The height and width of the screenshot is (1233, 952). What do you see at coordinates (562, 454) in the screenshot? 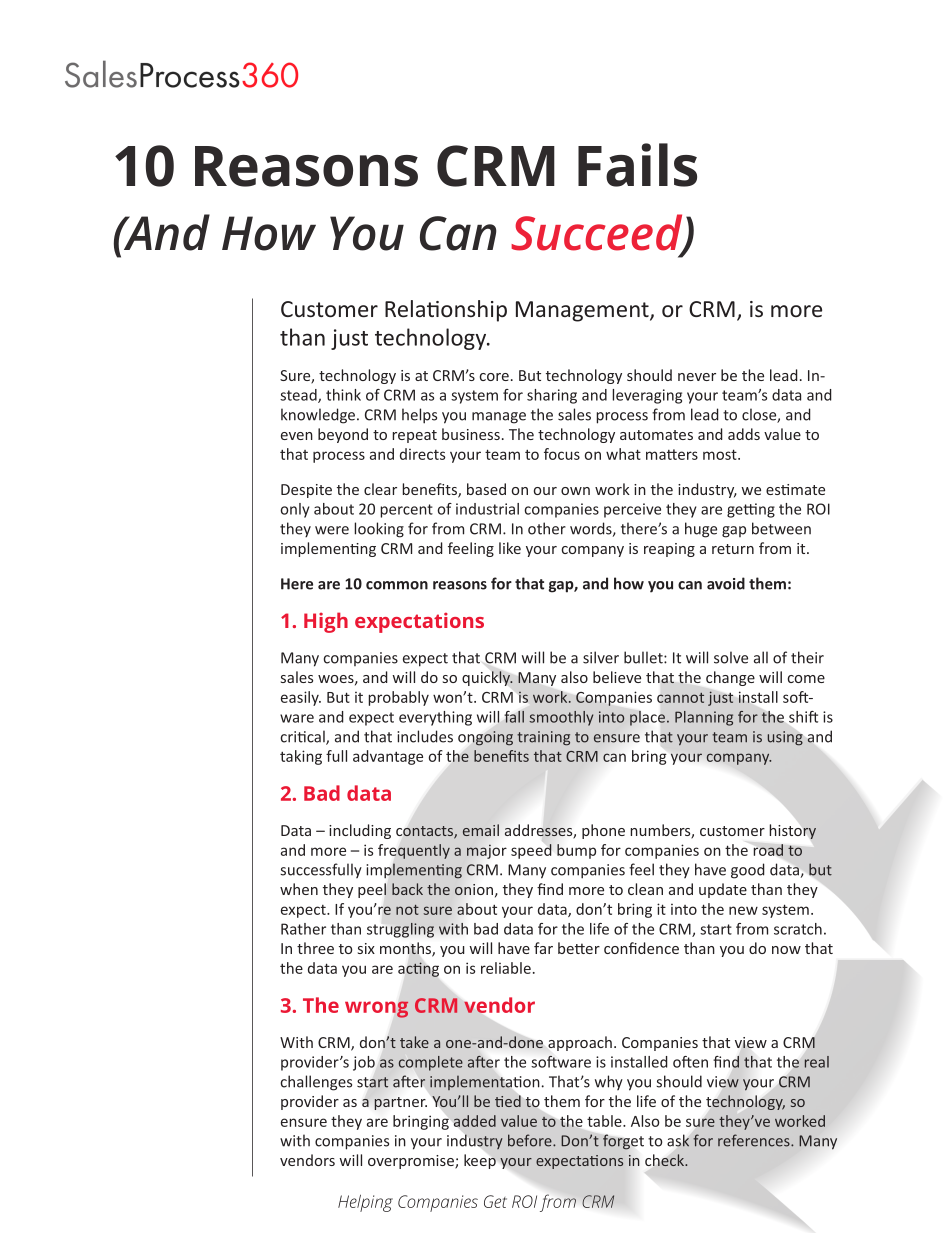
I see `focus` at bounding box center [562, 454].
